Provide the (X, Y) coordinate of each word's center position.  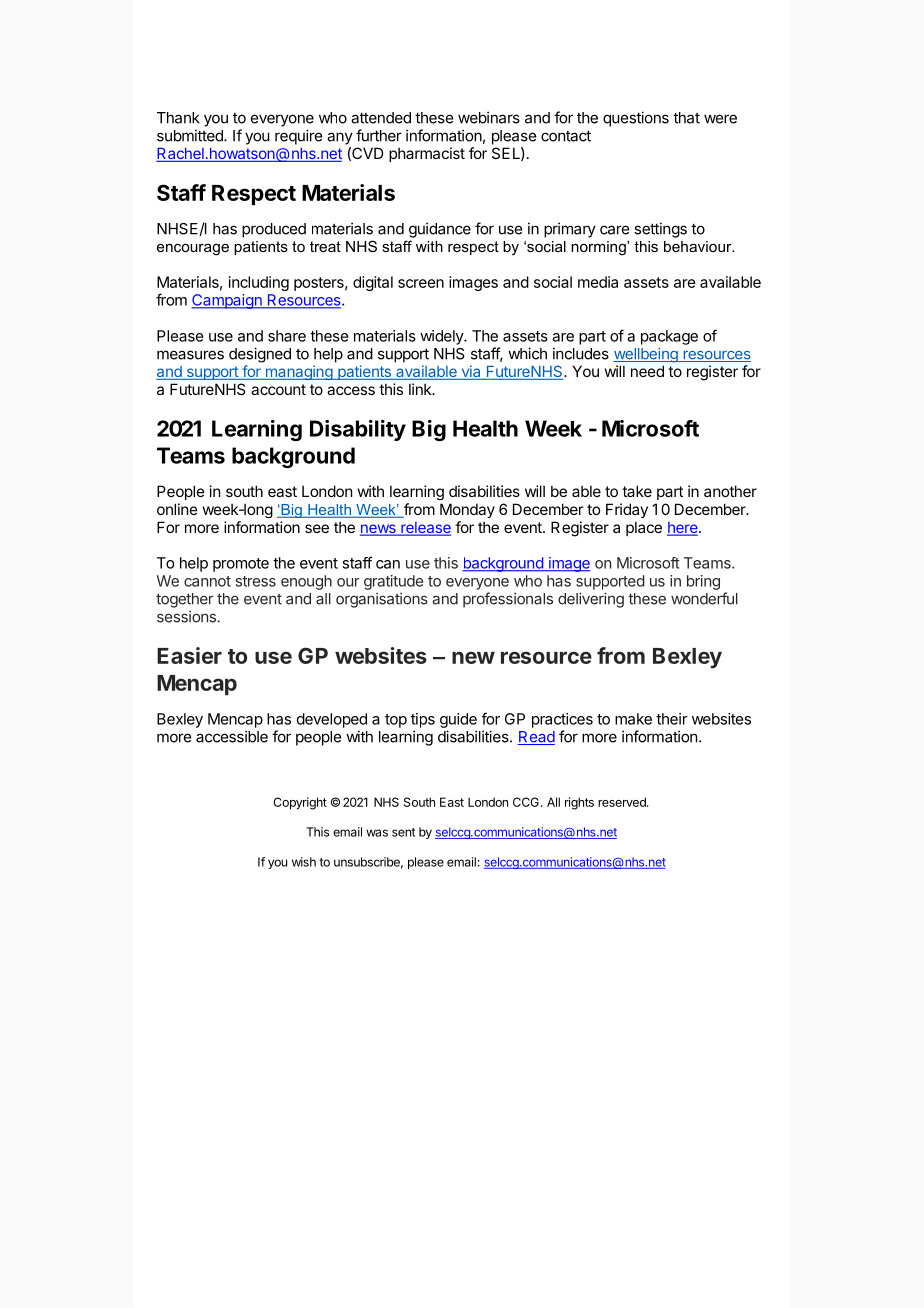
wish (304, 862)
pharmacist (427, 154)
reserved (623, 802)
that (686, 118)
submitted (191, 135)
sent (403, 832)
